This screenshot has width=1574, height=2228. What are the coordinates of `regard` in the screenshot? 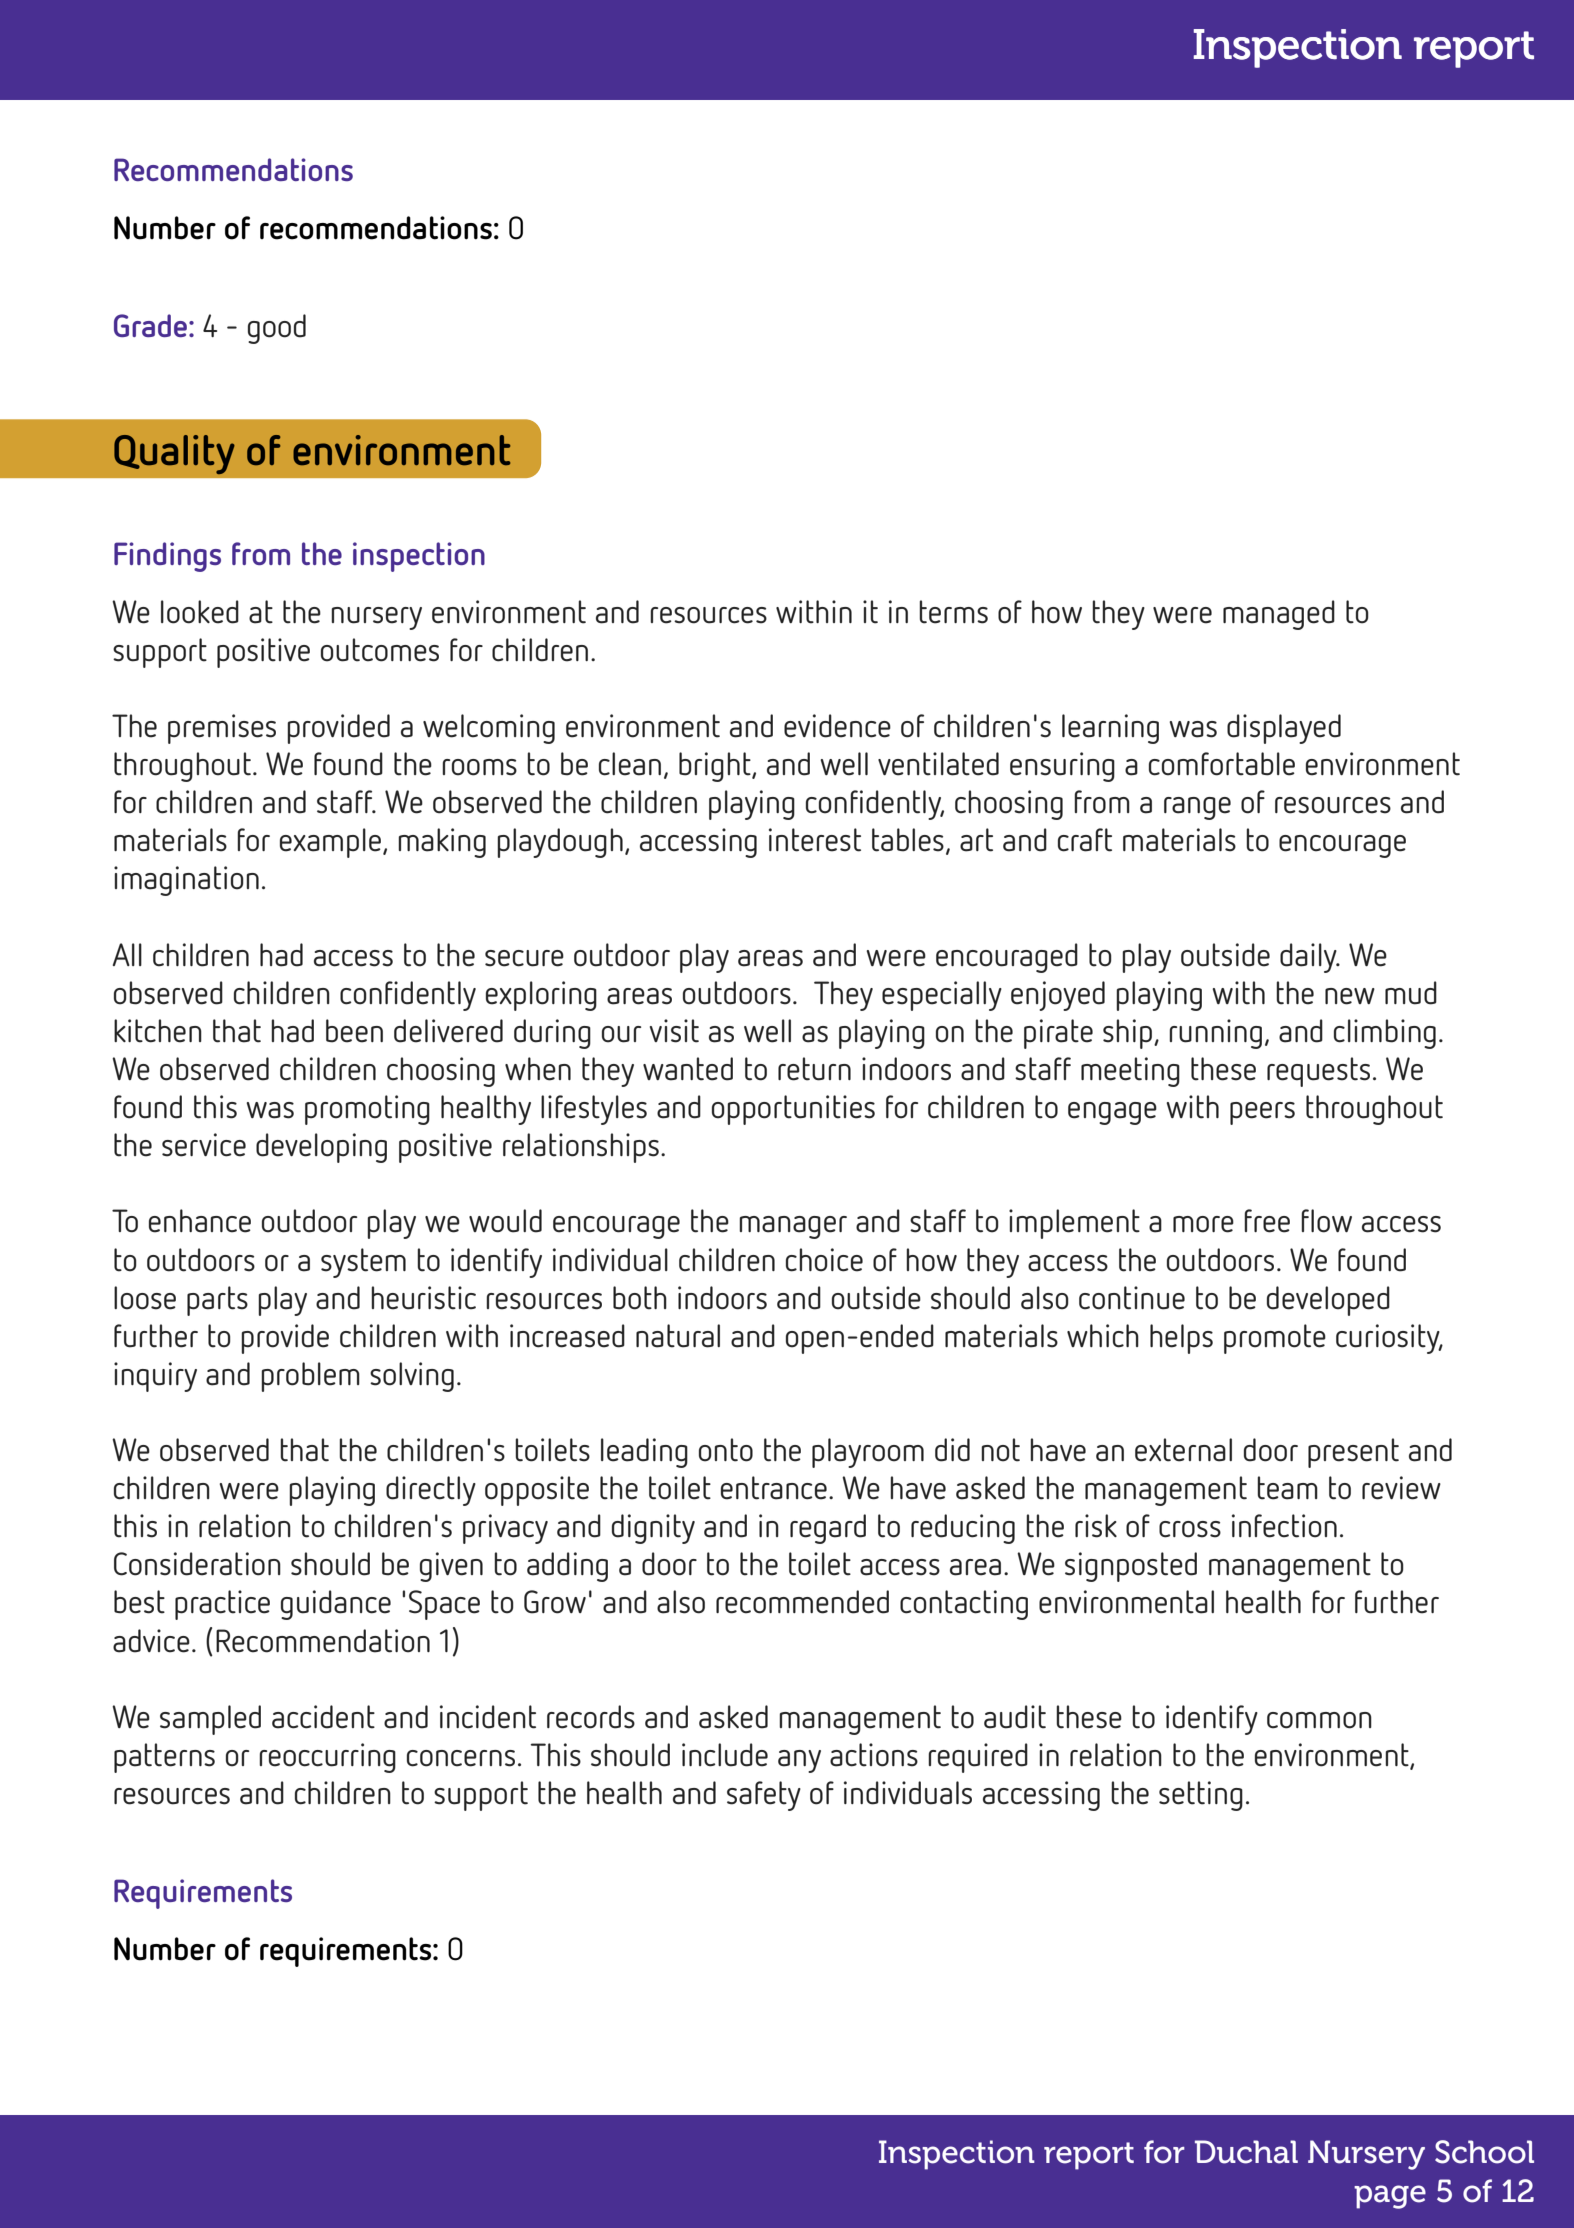 It's located at (828, 1529).
